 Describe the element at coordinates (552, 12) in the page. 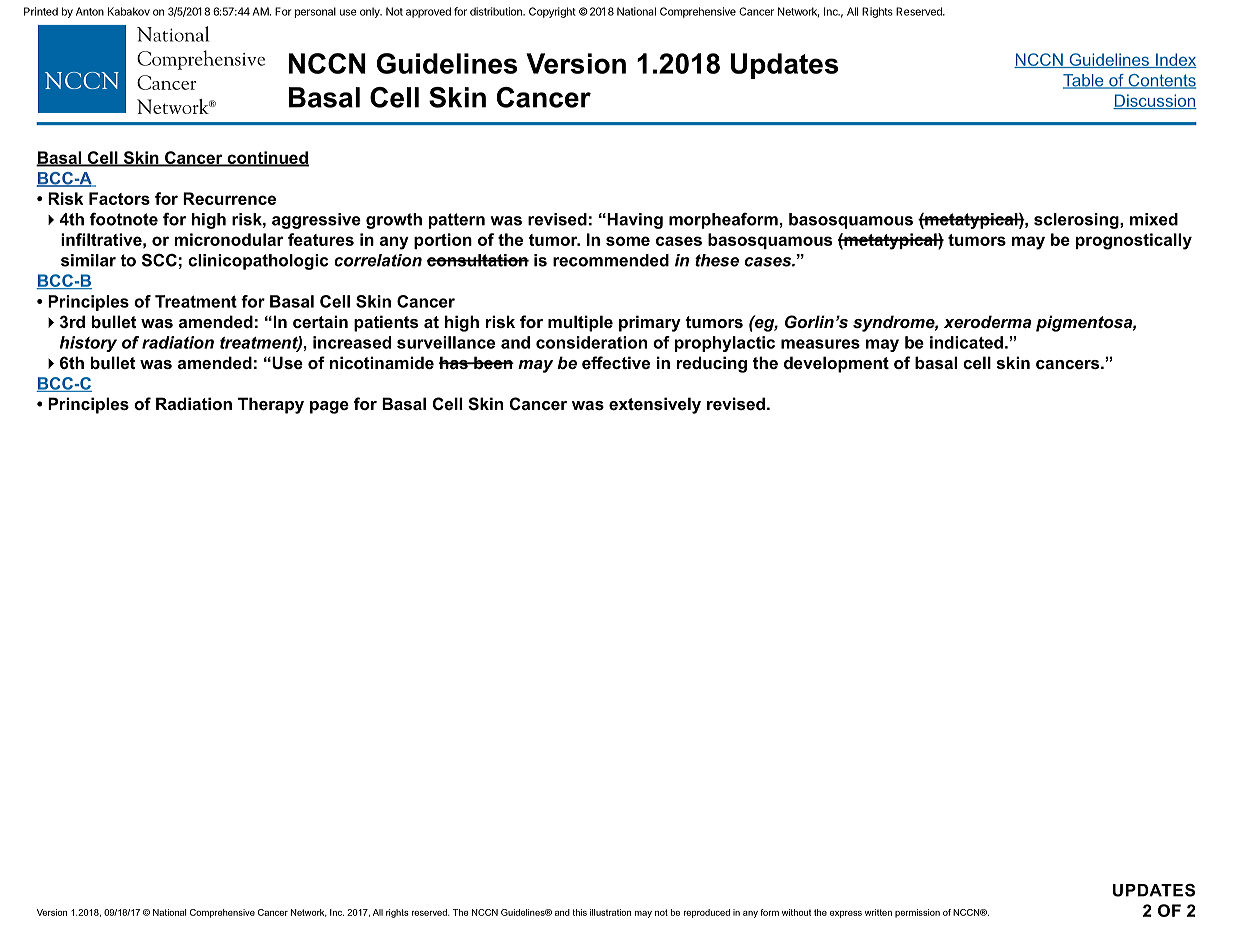

I see `Copyright` at that location.
